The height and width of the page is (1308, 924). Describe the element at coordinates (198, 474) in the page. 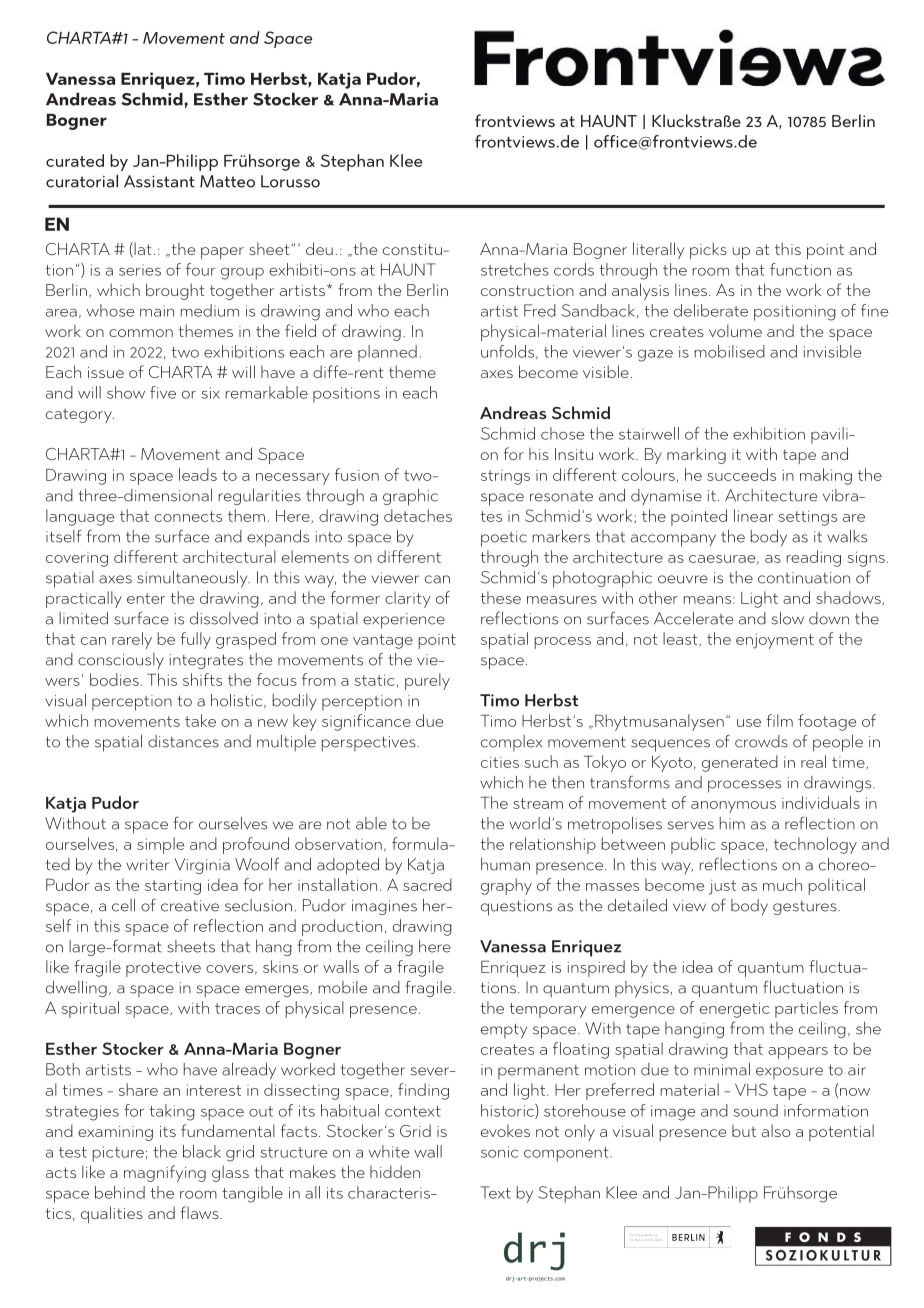

I see `leads` at that location.
